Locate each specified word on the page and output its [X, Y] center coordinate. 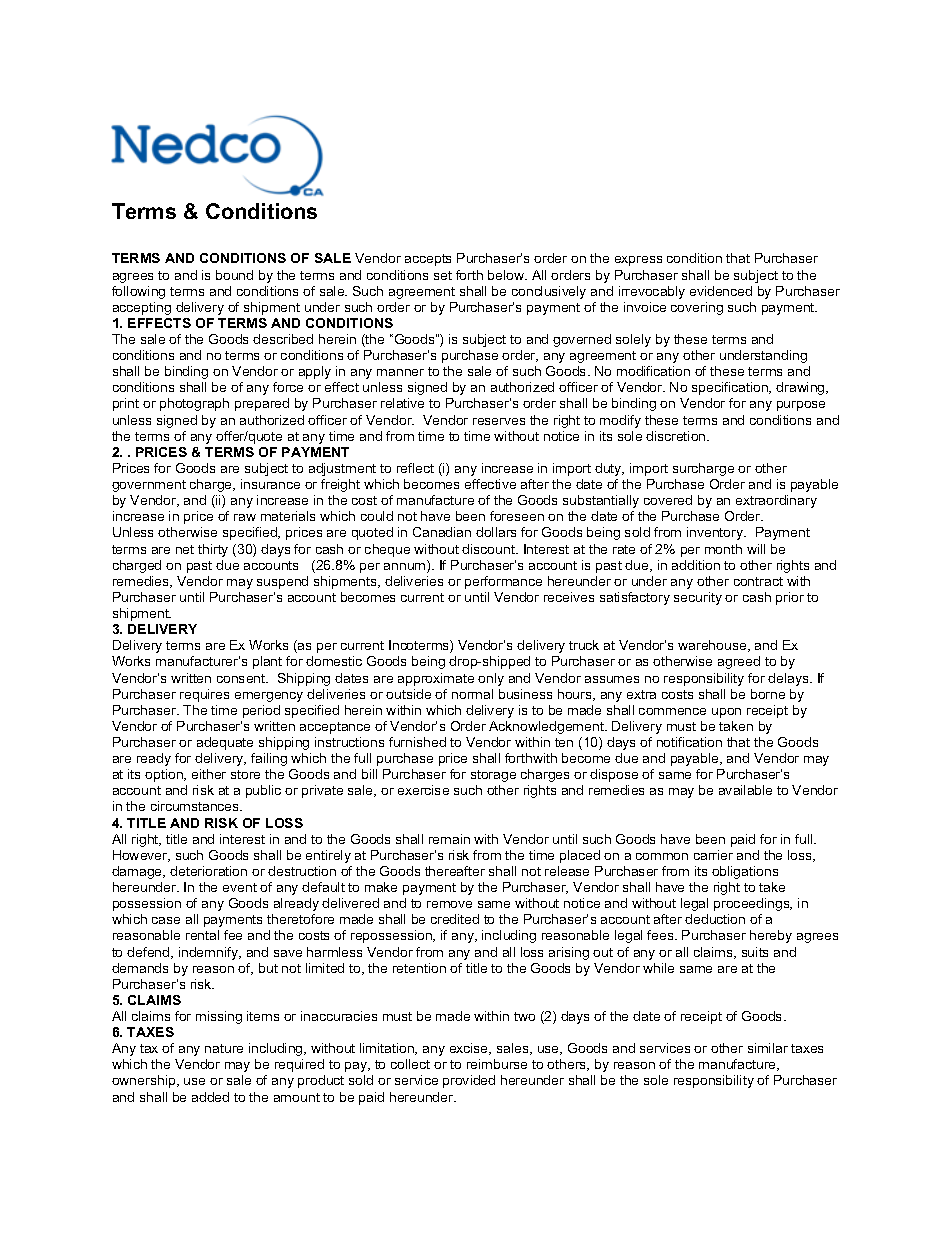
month [723, 549]
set [443, 275]
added [210, 1097]
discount [490, 549]
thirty [213, 550]
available [745, 790]
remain [449, 839]
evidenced [721, 291]
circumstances [196, 806]
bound [234, 275]
